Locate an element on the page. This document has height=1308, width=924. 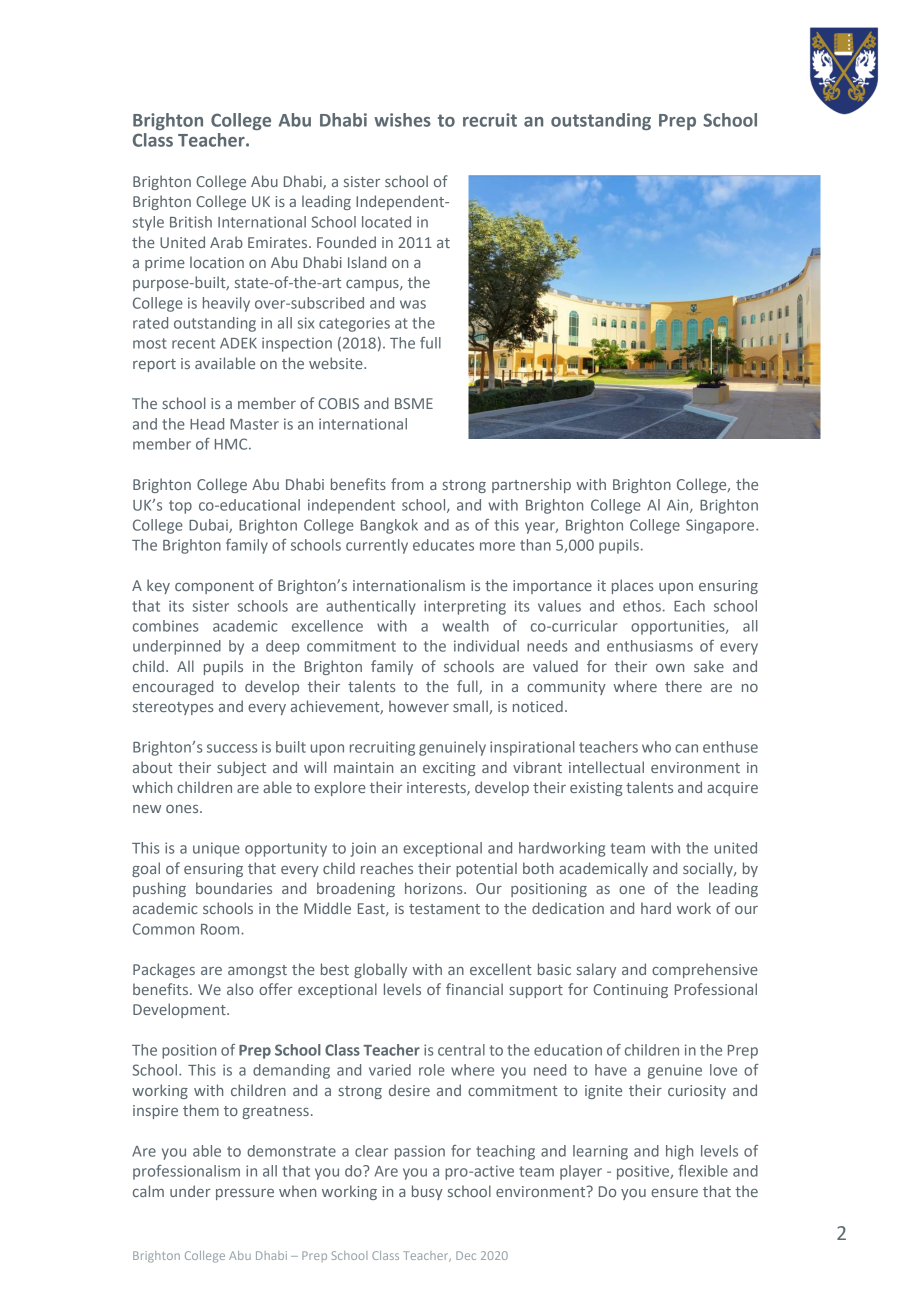
busy is located at coordinates (427, 1192).
